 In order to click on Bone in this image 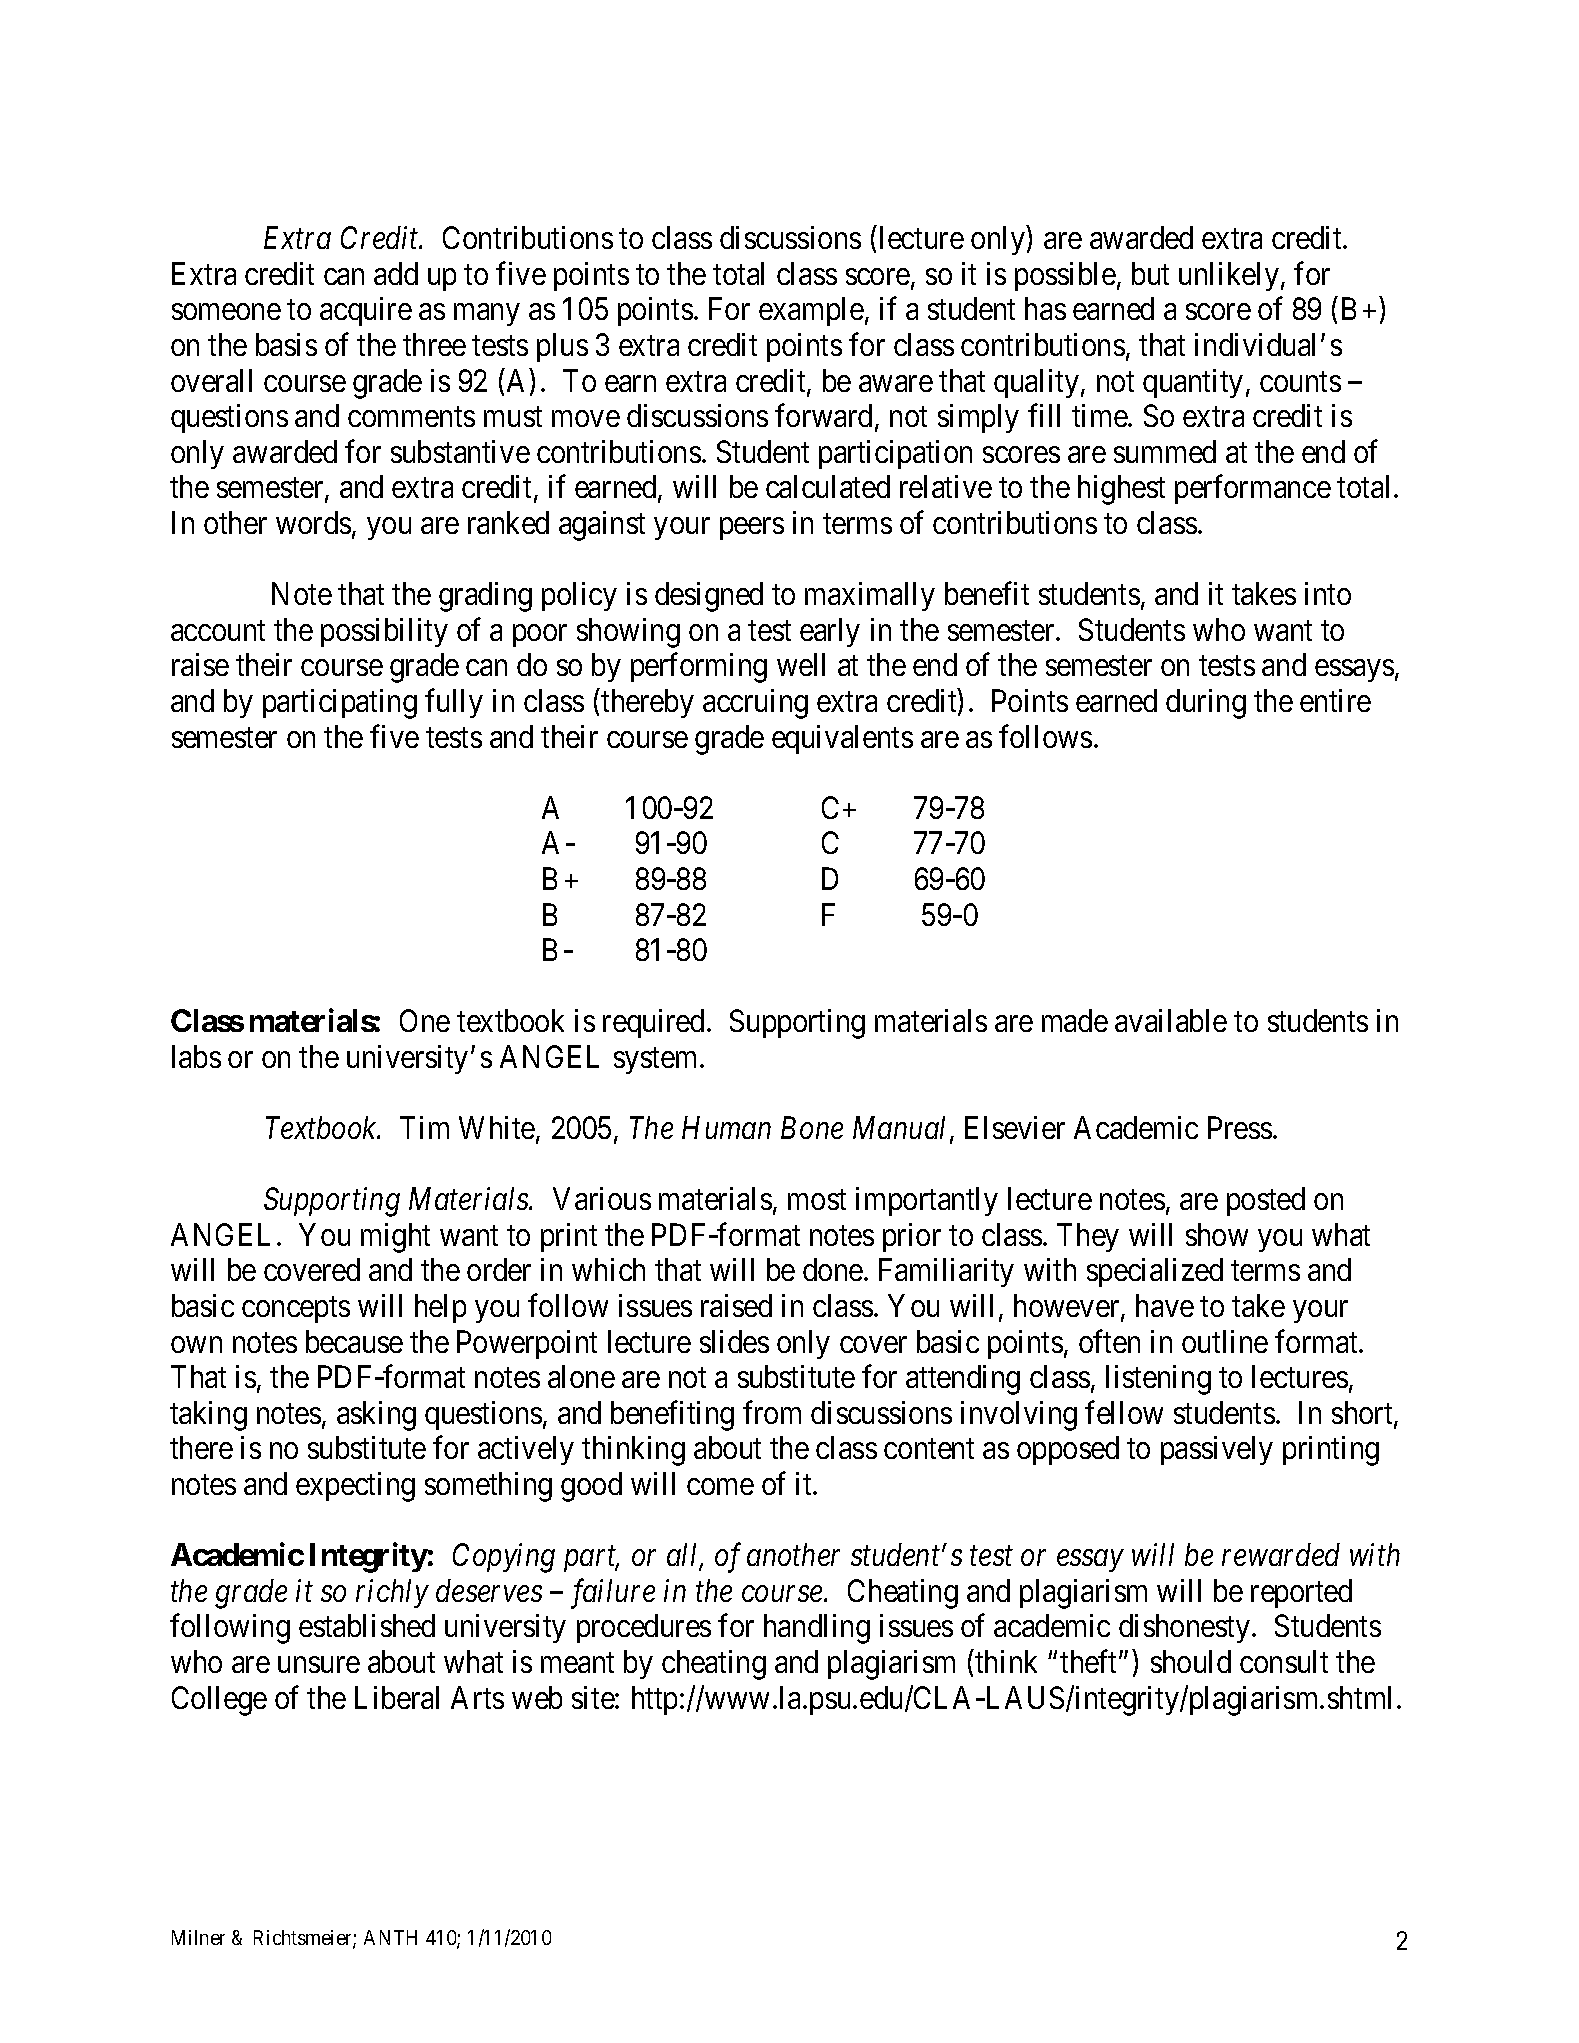, I will do `click(812, 1128)`.
